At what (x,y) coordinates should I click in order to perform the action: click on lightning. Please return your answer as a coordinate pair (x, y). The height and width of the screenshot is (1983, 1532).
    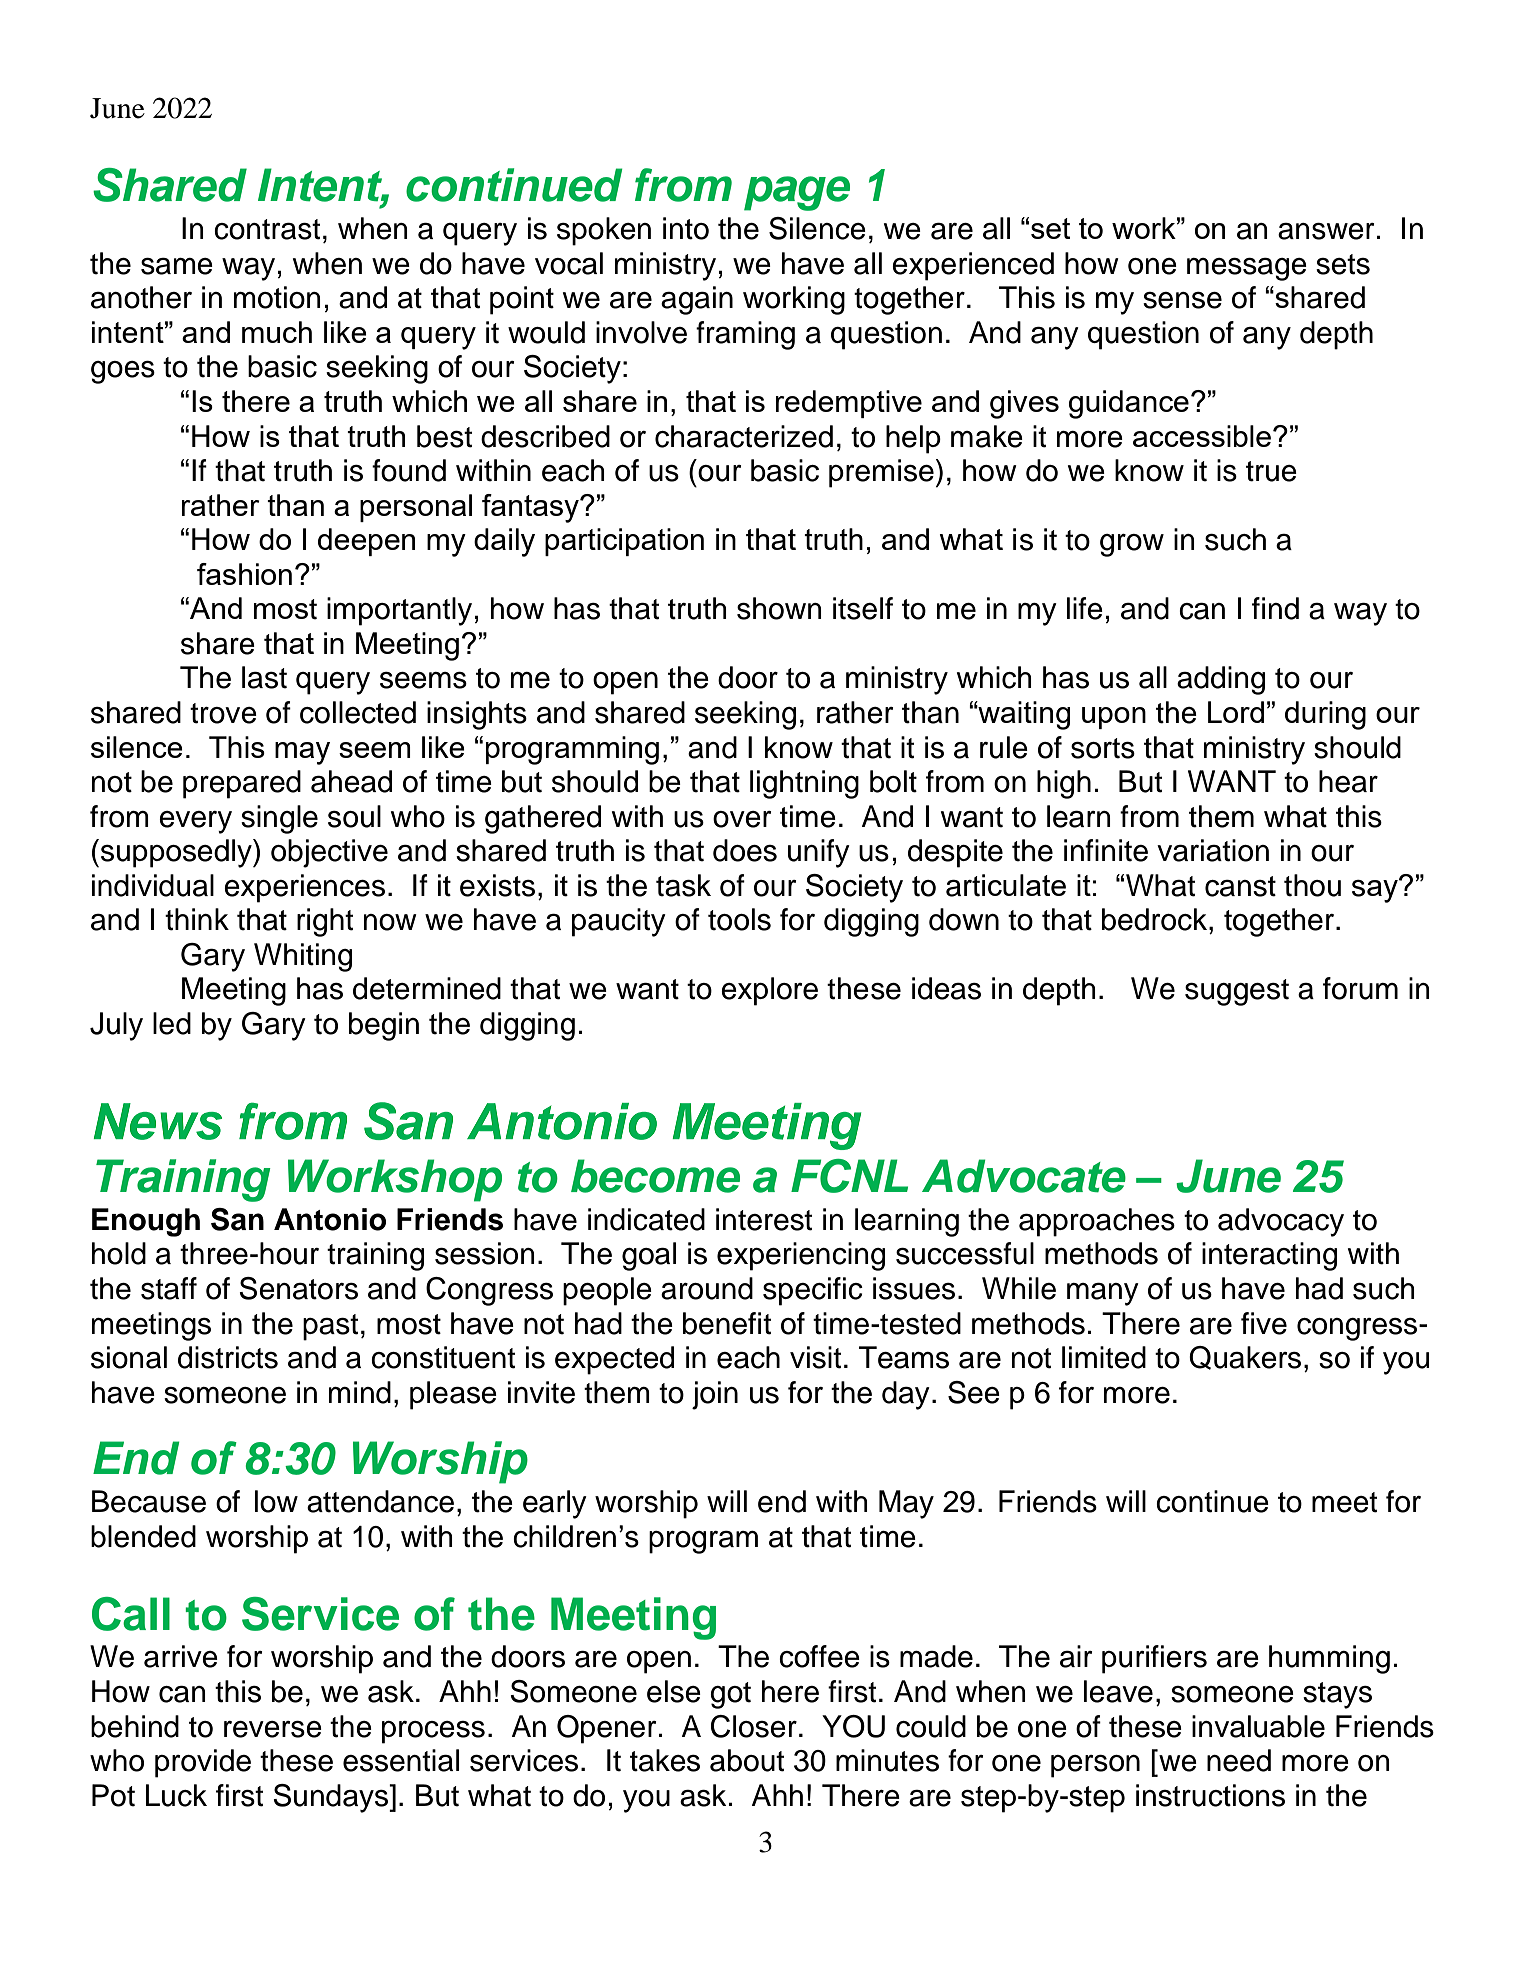
    Looking at the image, I should click on (804, 784).
